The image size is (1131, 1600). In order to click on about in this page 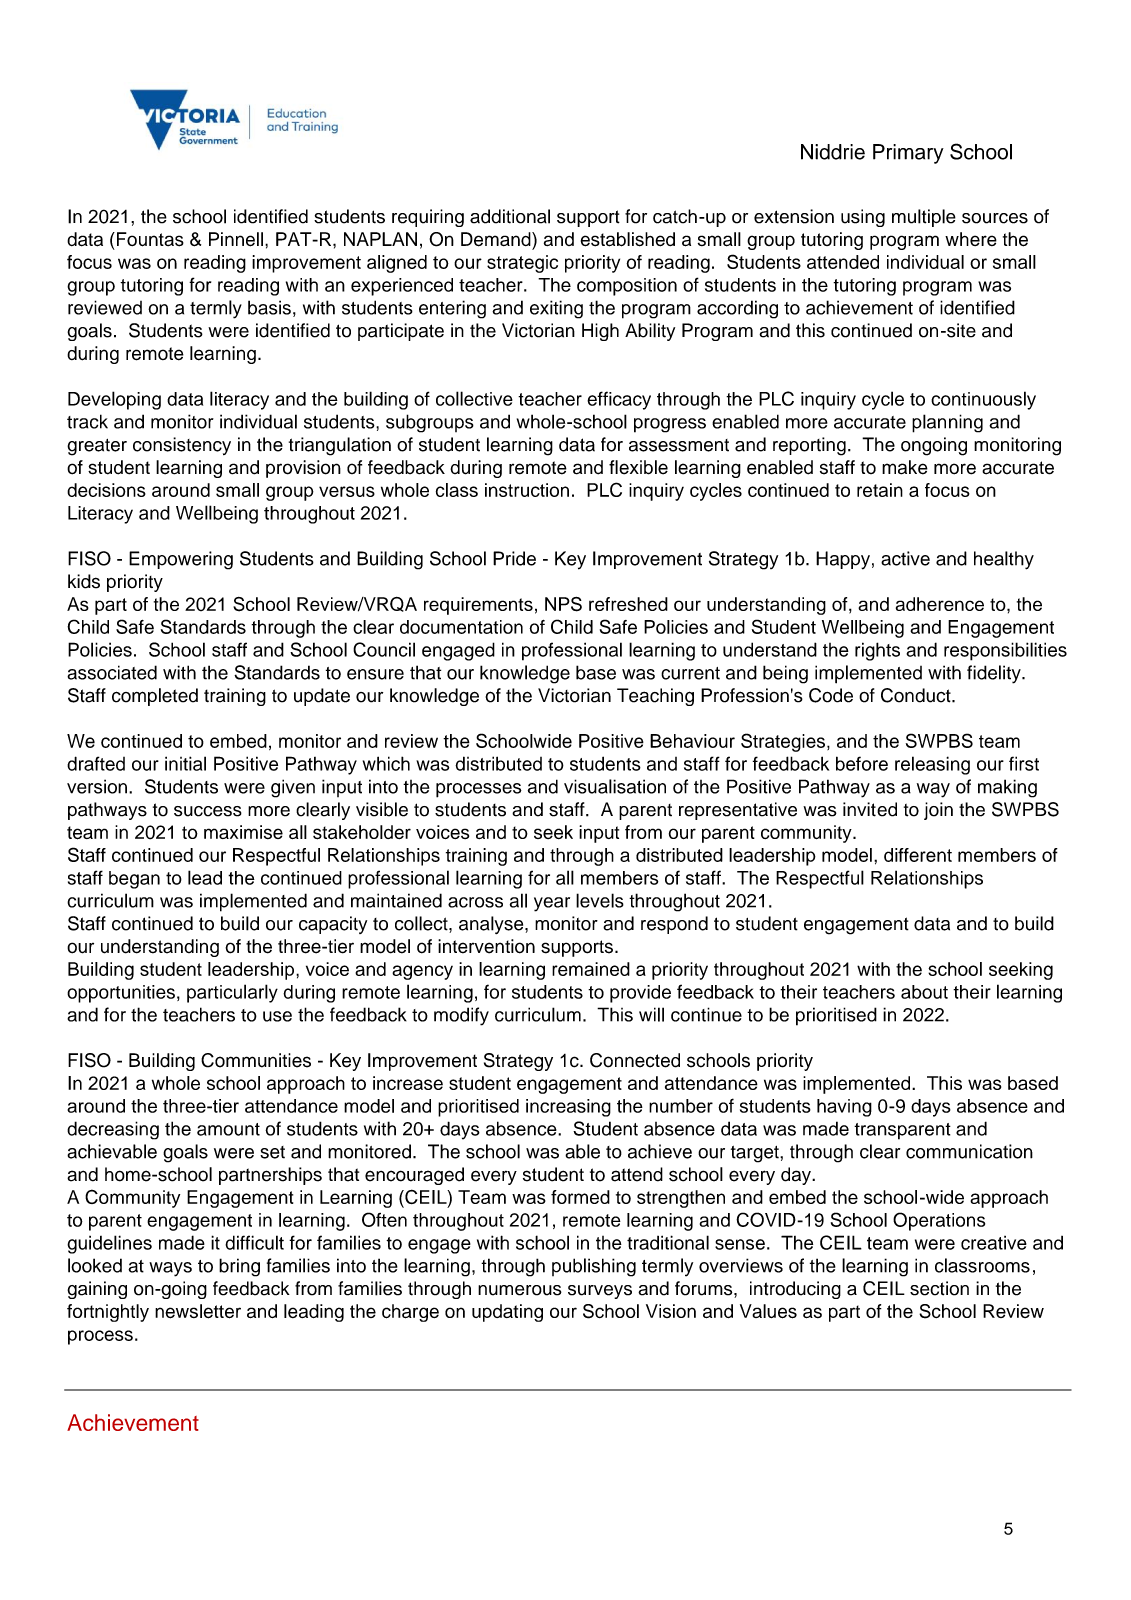, I will do `click(924, 992)`.
